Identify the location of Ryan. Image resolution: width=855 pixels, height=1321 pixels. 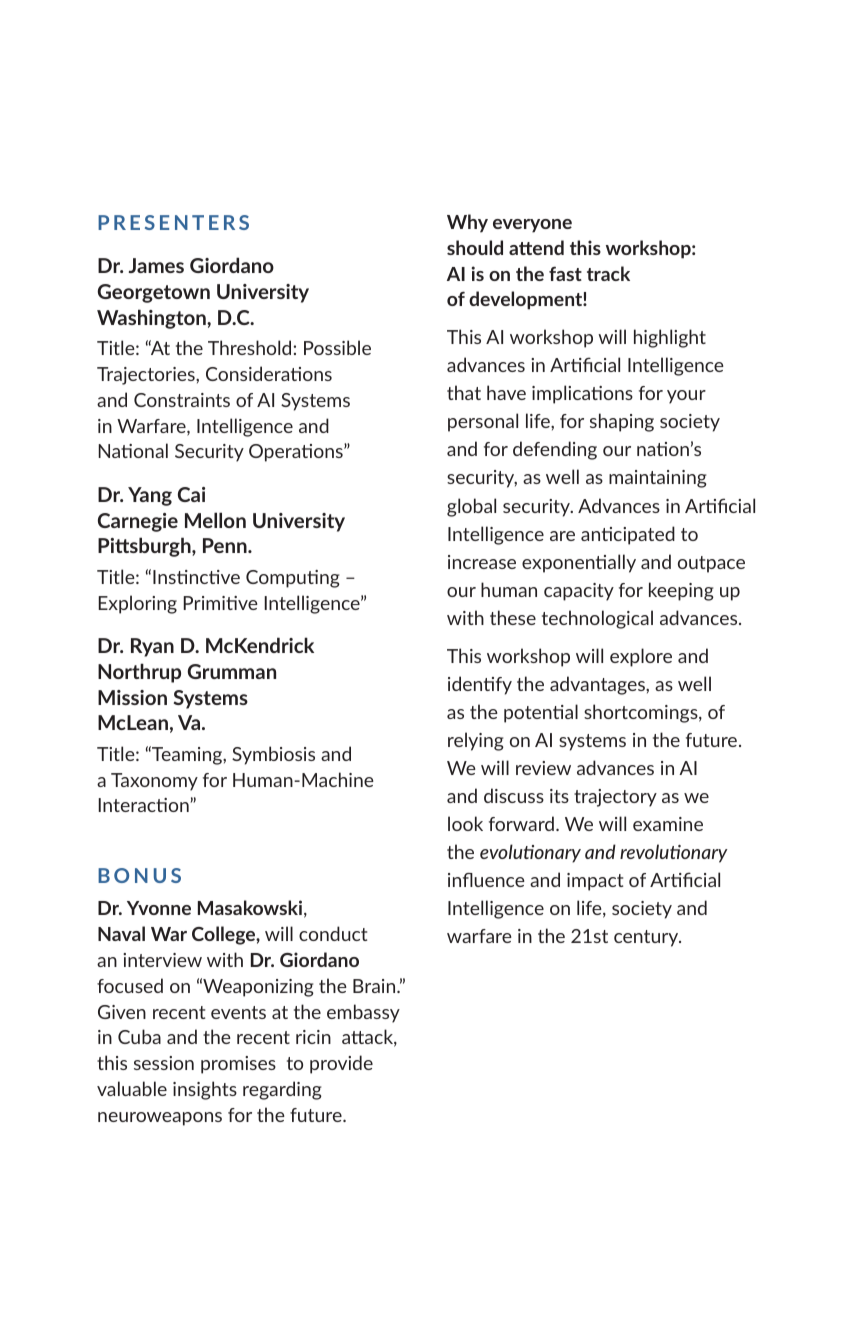
(152, 647).
